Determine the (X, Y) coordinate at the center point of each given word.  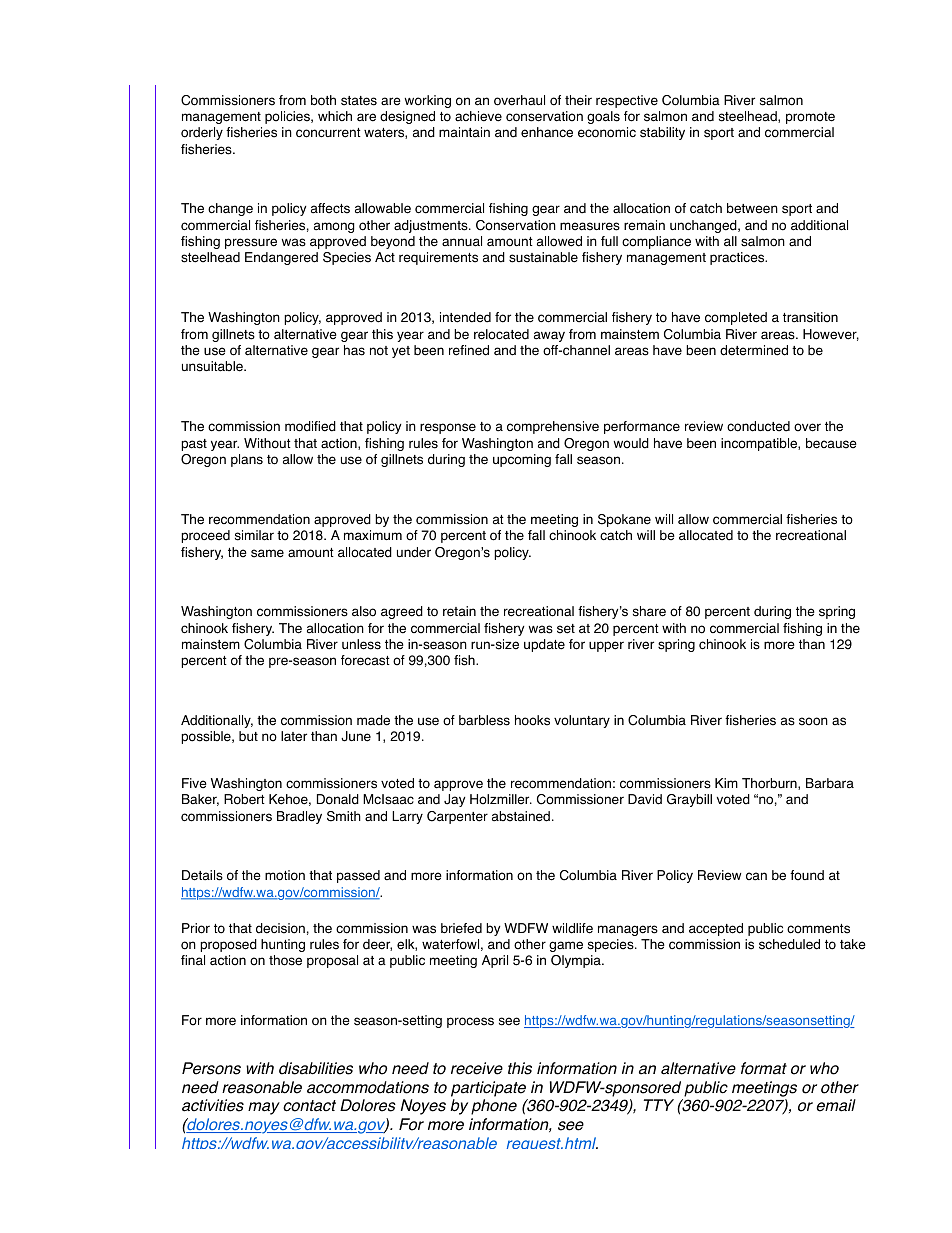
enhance (547, 132)
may (264, 1108)
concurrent (328, 133)
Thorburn (770, 784)
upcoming (522, 460)
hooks (532, 720)
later (294, 736)
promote (810, 118)
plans (247, 460)
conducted (758, 426)
